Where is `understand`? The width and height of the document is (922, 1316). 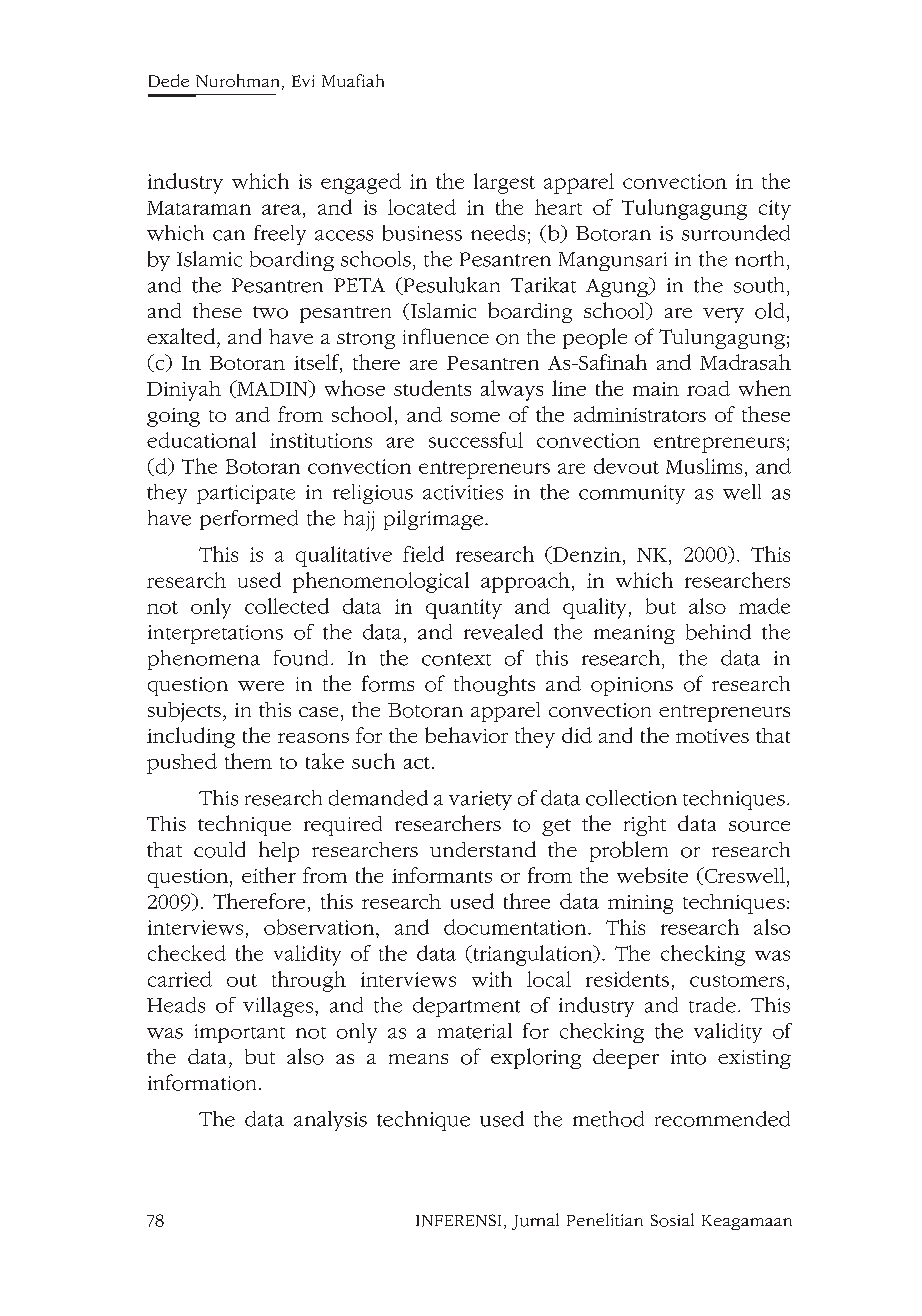 understand is located at coordinates (483, 849).
